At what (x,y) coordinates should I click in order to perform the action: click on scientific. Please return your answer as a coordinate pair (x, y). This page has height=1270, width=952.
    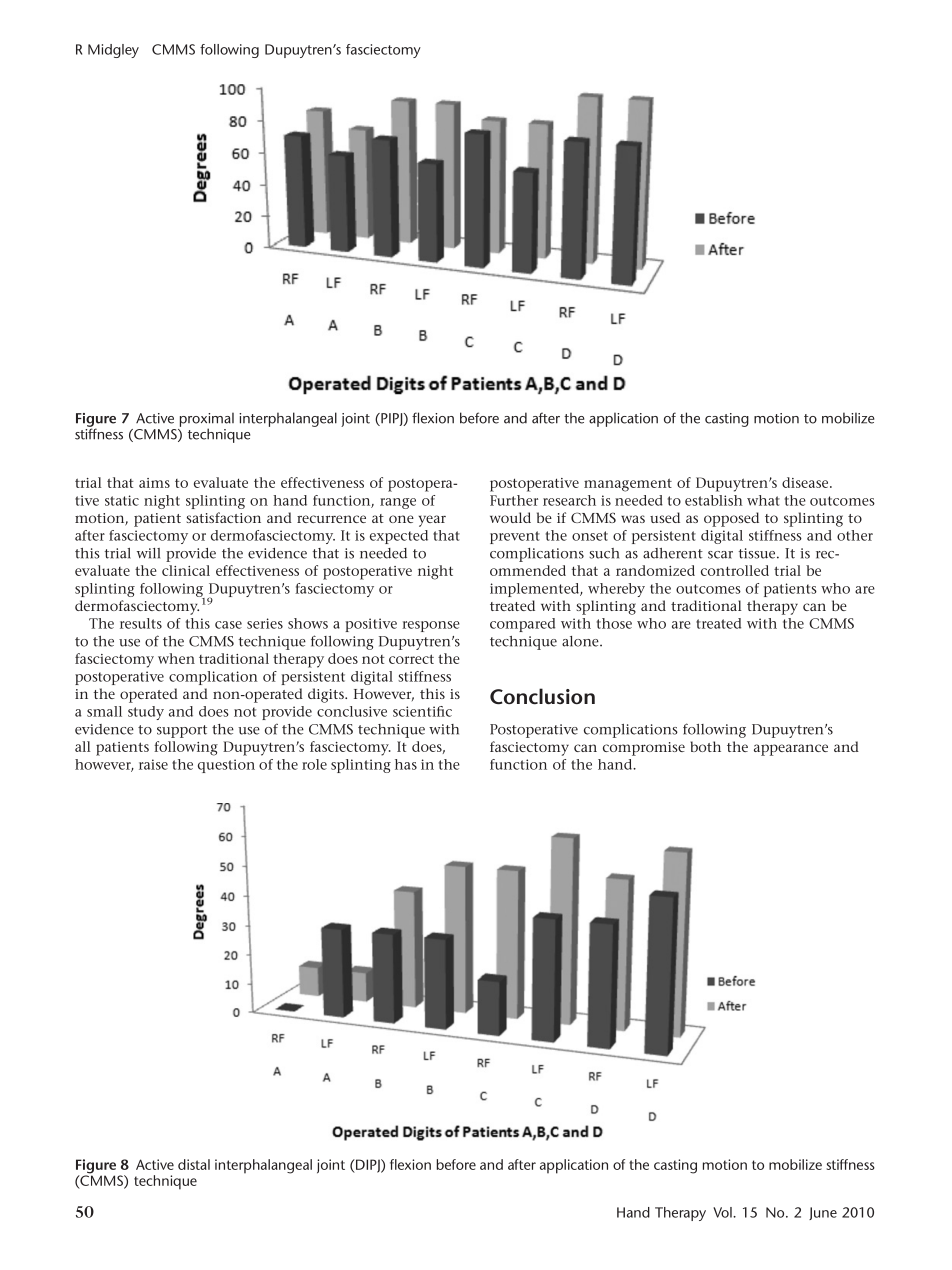
    Looking at the image, I should click on (422, 711).
